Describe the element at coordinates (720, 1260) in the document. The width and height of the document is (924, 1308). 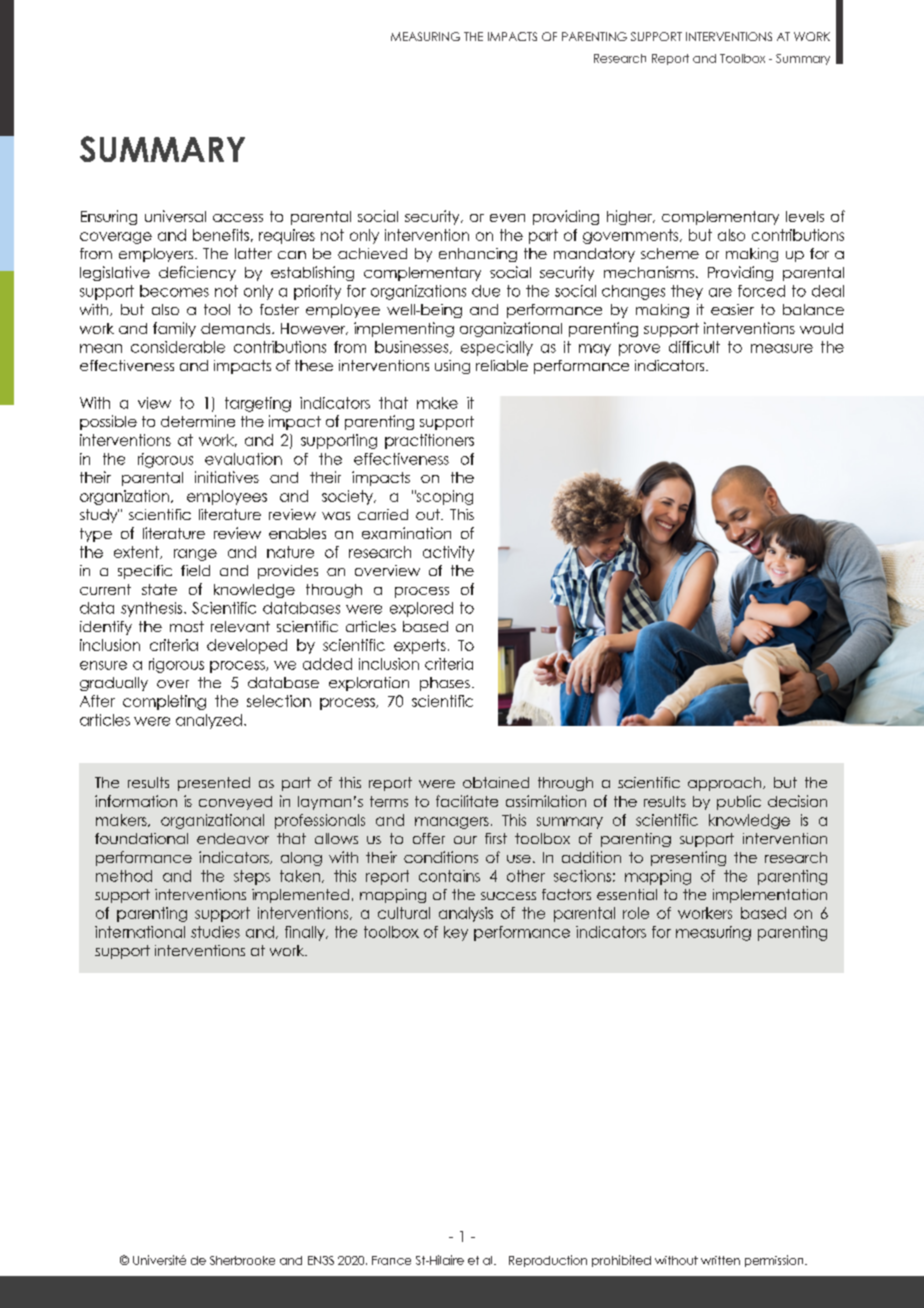
I see `written` at that location.
